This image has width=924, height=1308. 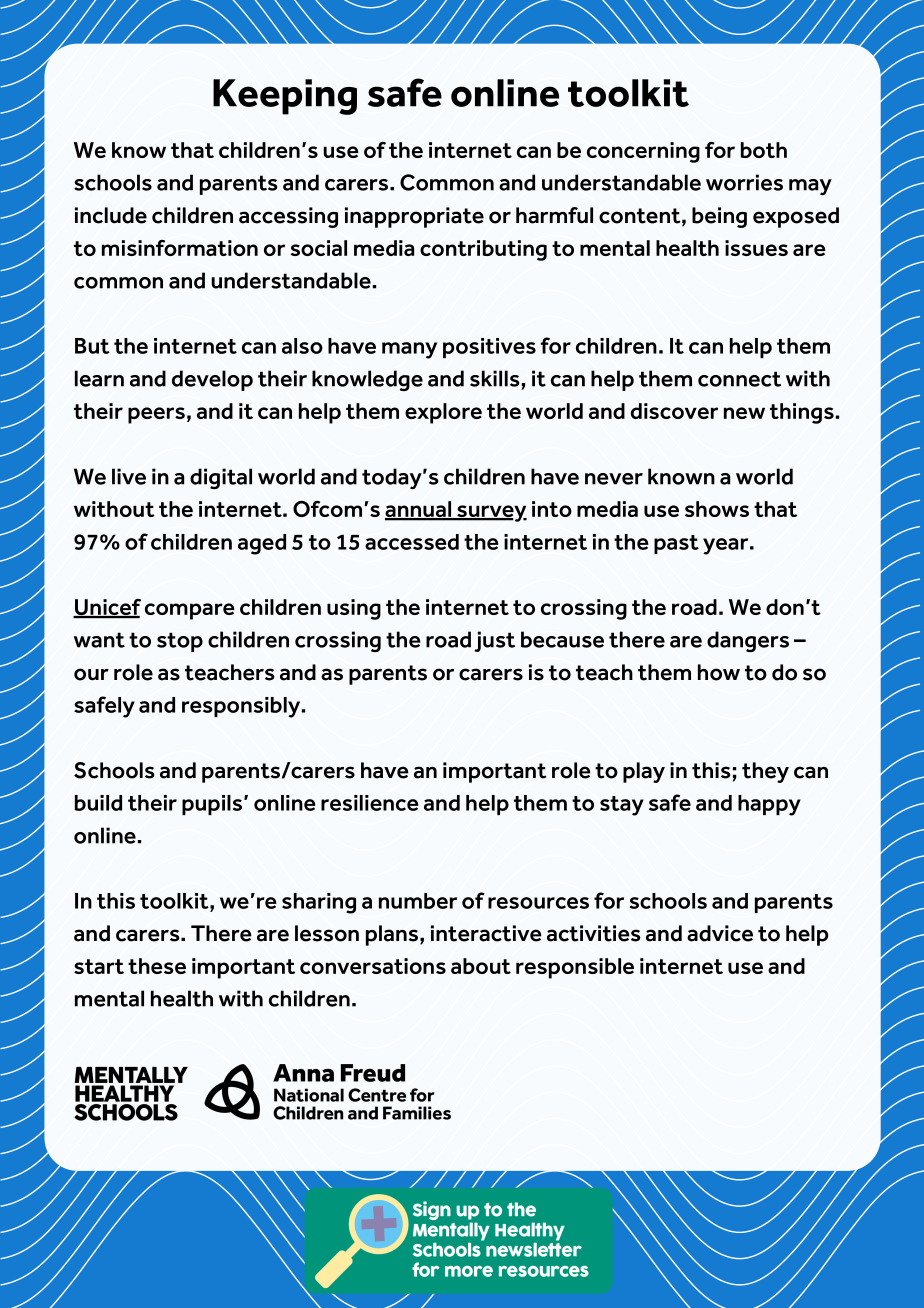 What do you see at coordinates (764, 150) in the image?
I see `both` at bounding box center [764, 150].
